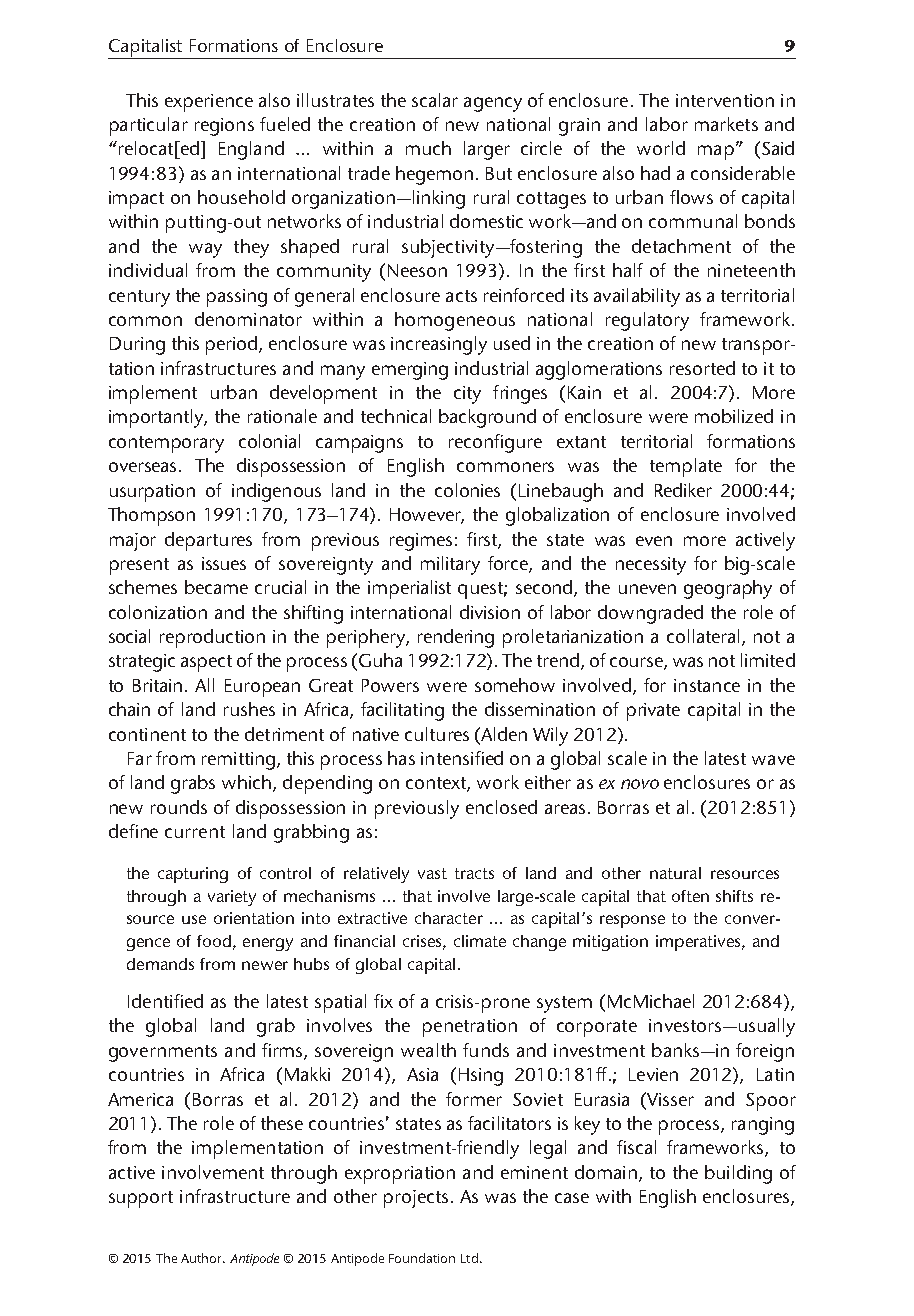 The width and height of the screenshot is (914, 1316). Describe the element at coordinates (224, 127) in the screenshot. I see `regions` at that location.
